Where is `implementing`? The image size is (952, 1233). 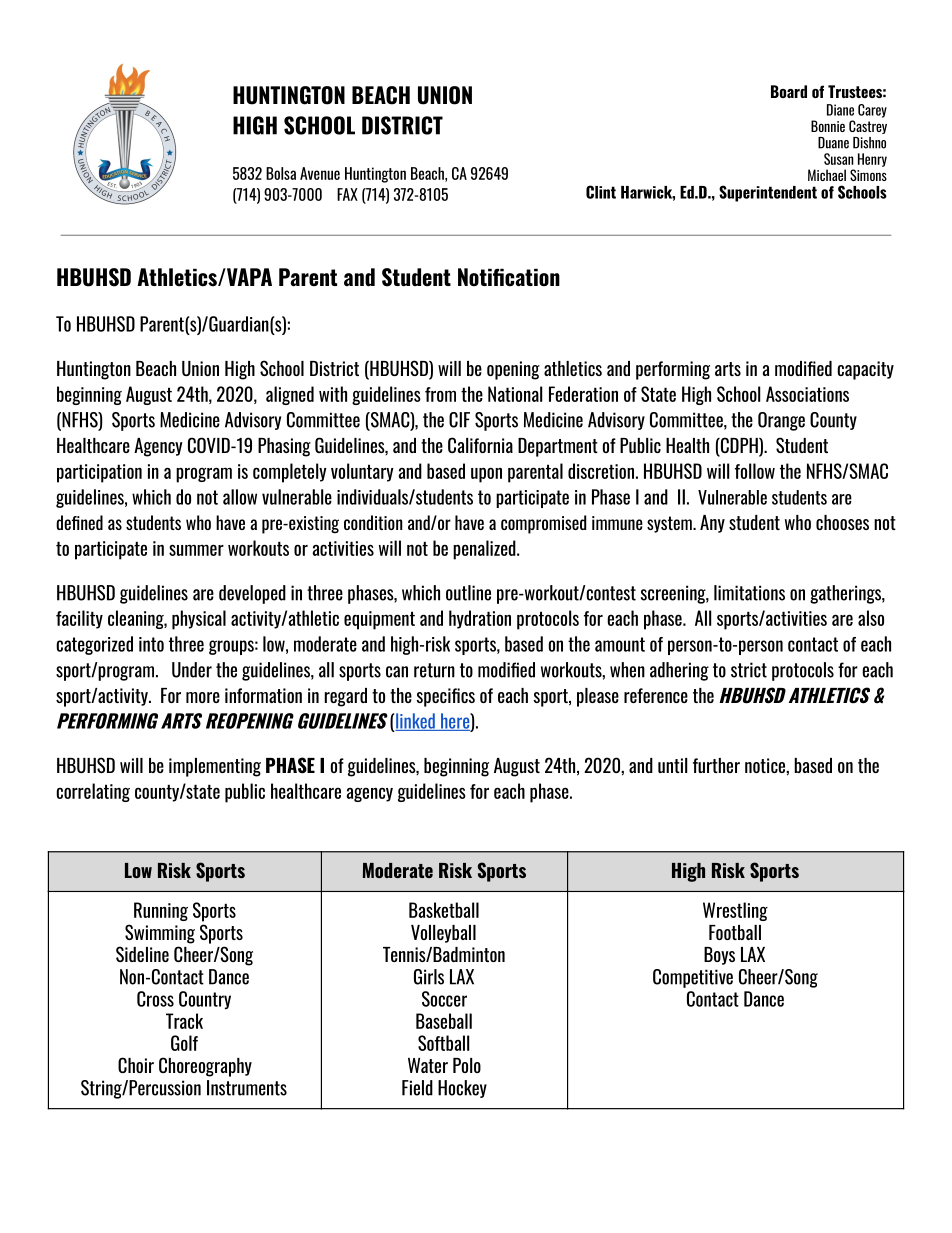
implementing is located at coordinates (215, 767).
